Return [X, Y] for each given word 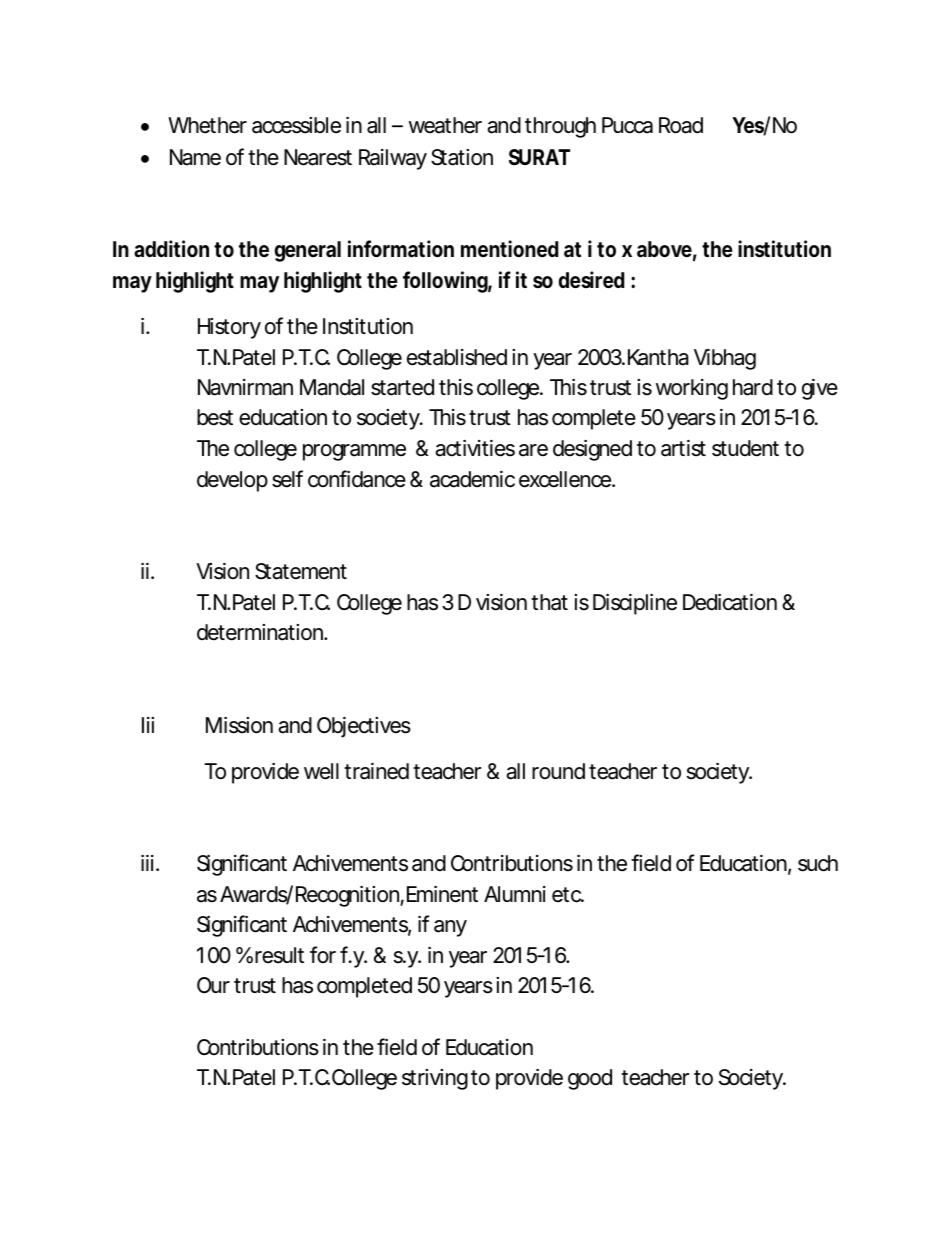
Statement [301, 571]
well [321, 771]
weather [445, 125]
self [287, 479]
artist [683, 448]
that [549, 602]
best [215, 417]
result [279, 955]
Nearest [318, 157]
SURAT [538, 157]
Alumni [515, 894]
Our [213, 985]
